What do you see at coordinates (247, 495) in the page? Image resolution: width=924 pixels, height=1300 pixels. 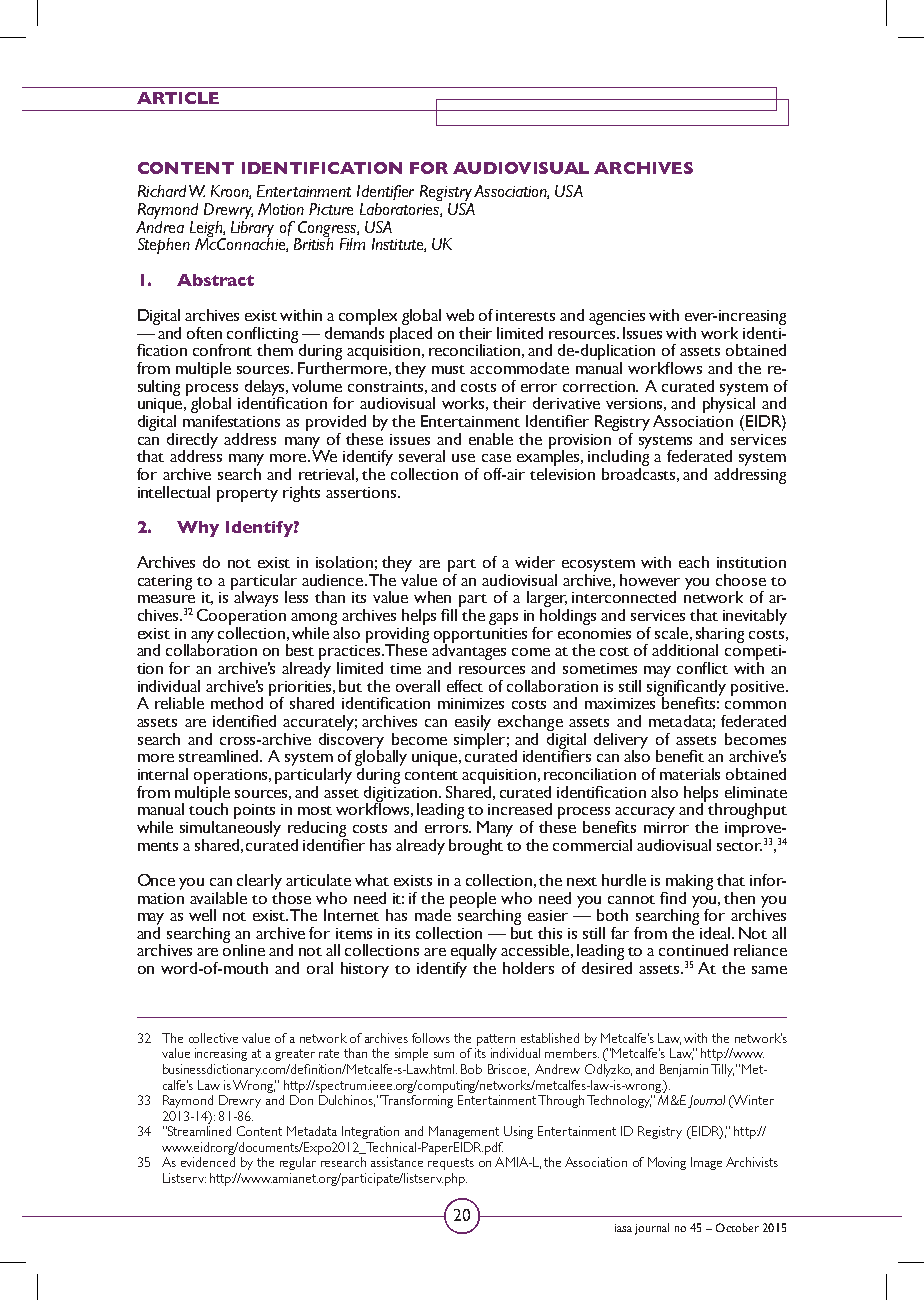 I see `property` at bounding box center [247, 495].
